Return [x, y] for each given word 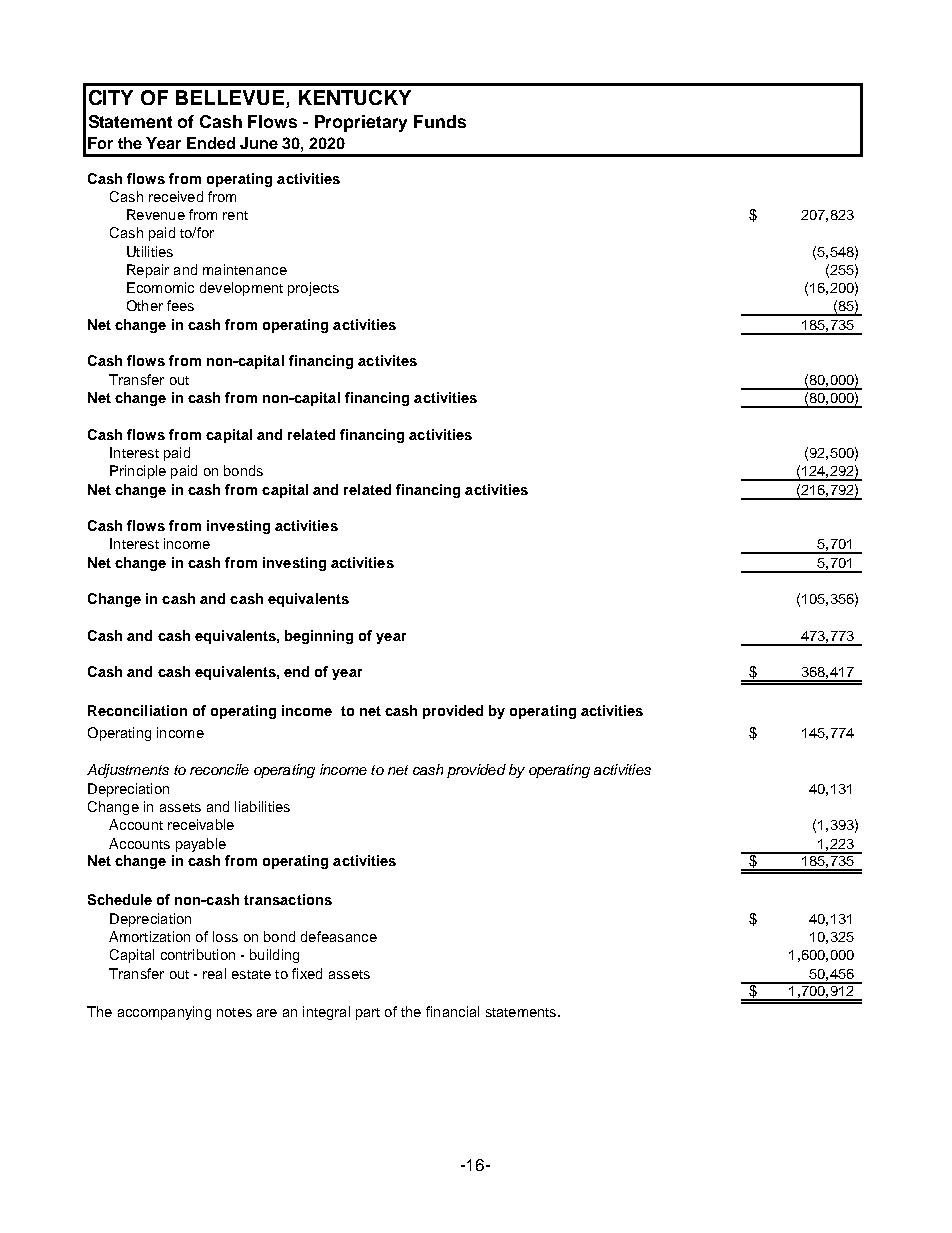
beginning [319, 637]
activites [387, 360]
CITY [111, 97]
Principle [138, 472]
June [259, 143]
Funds [440, 121]
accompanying [164, 1013]
